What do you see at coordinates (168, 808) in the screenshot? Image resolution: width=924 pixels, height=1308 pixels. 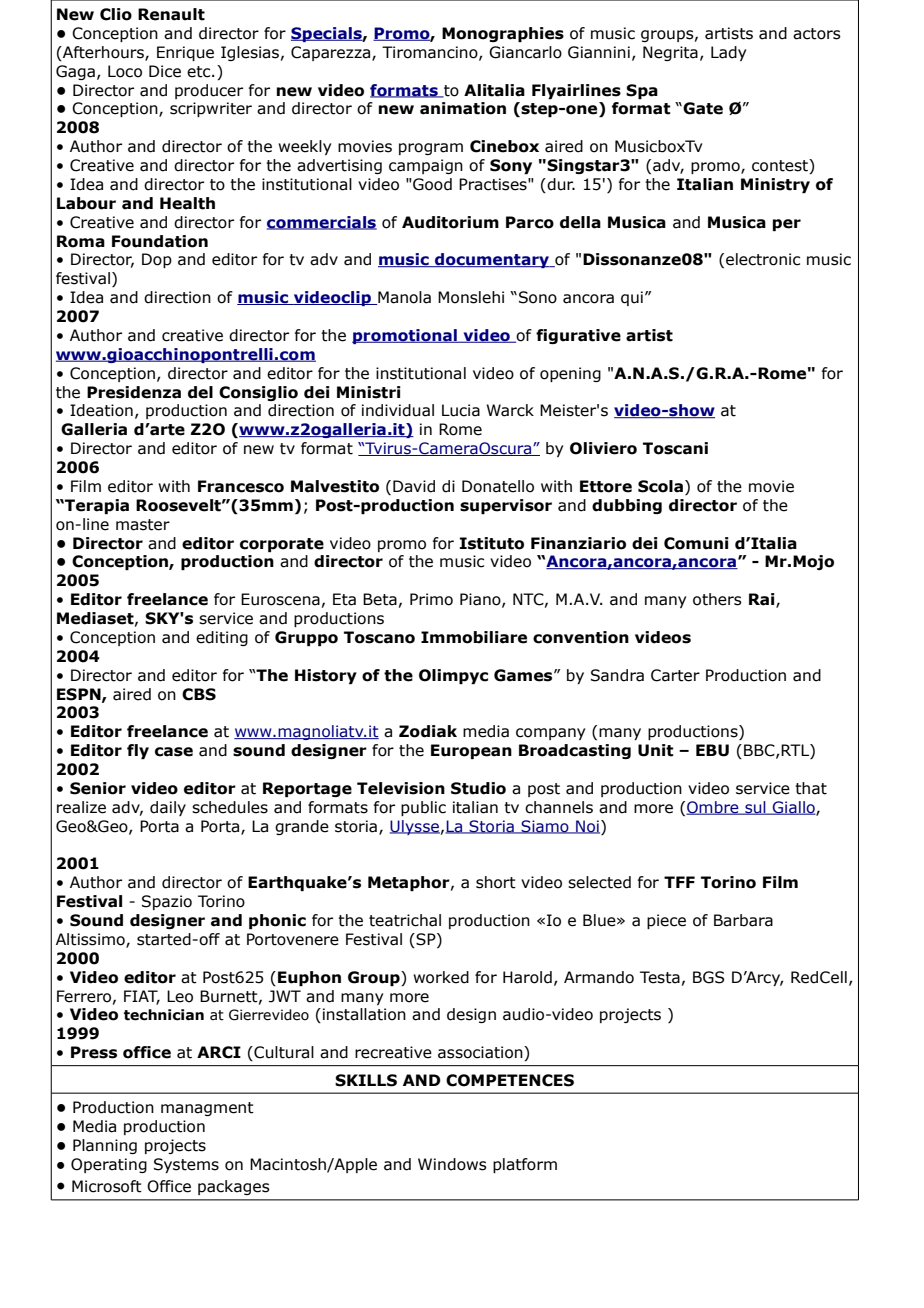 I see `daily` at bounding box center [168, 808].
